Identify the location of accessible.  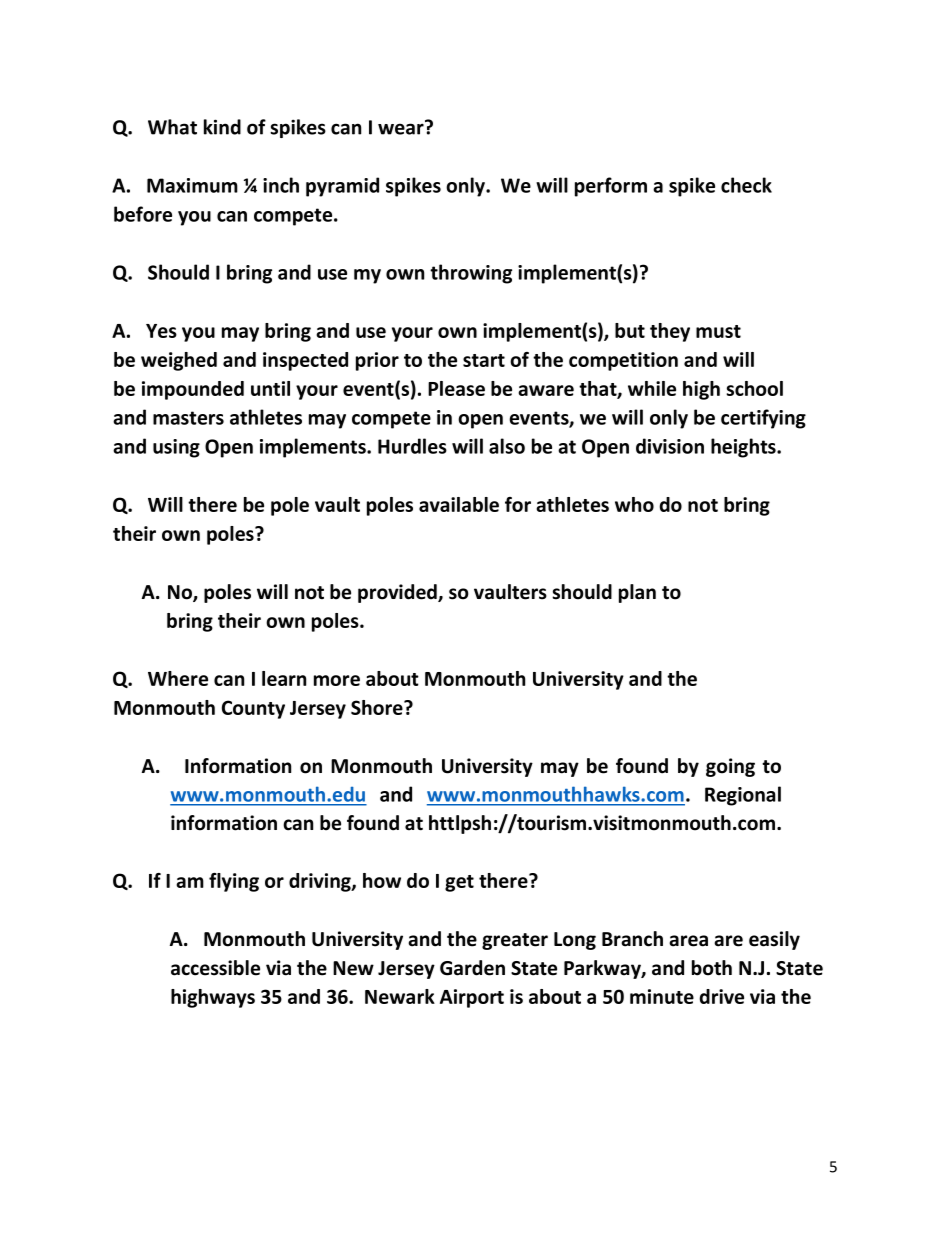
(215, 968).
